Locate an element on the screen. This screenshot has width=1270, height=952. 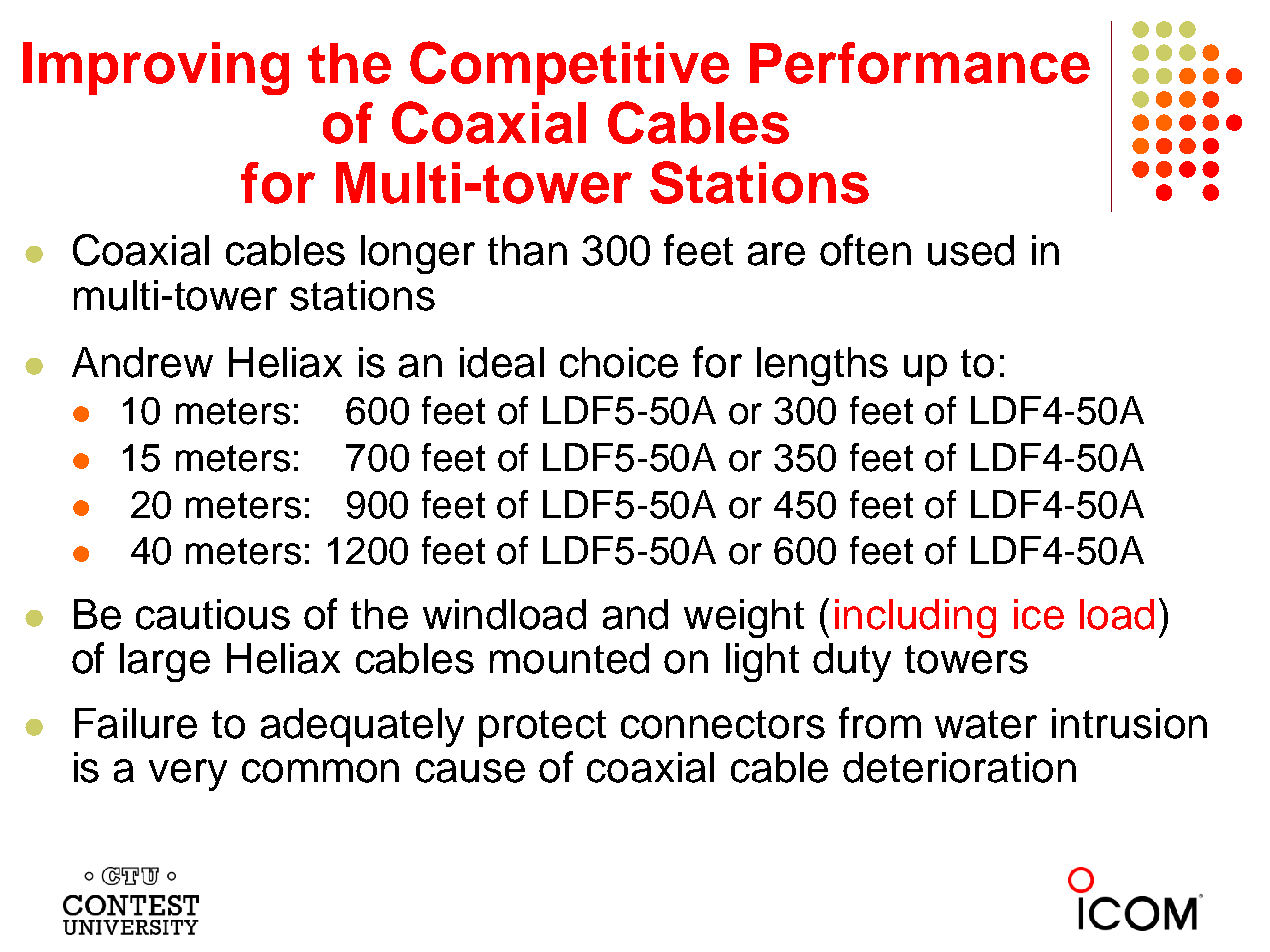
including is located at coordinates (915, 618).
